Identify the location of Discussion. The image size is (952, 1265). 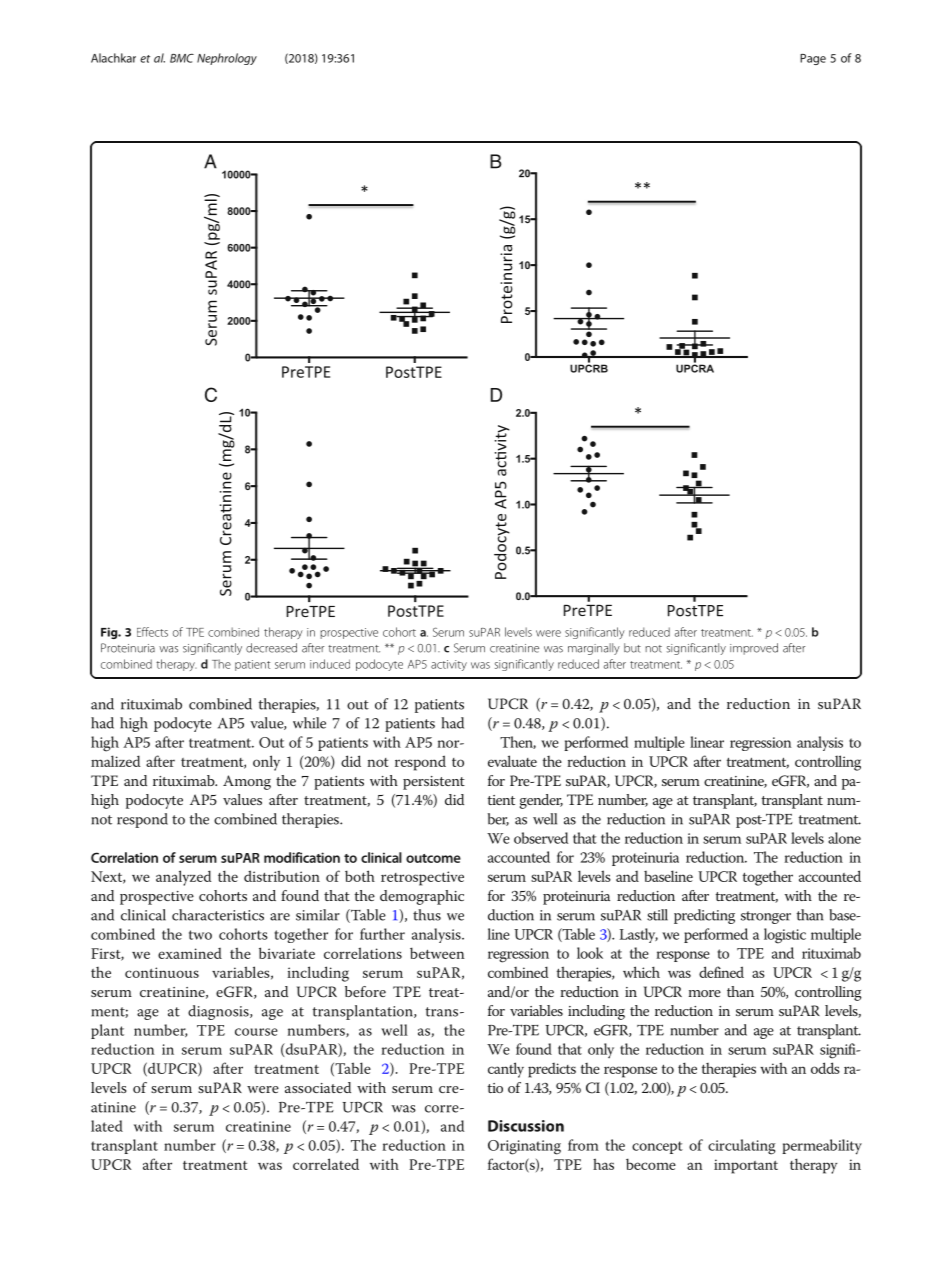
(526, 1126).
